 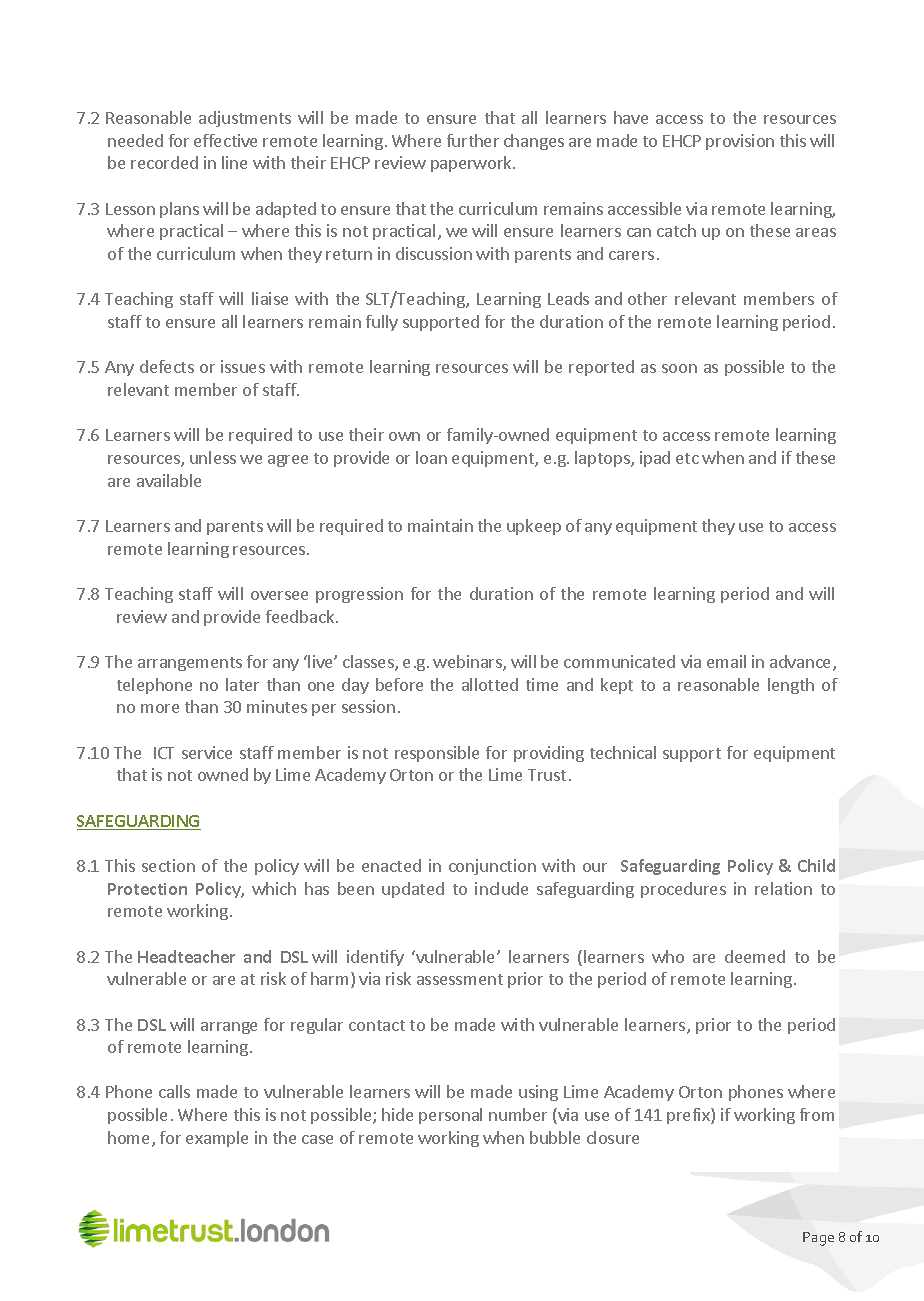 What do you see at coordinates (450, 1116) in the image?
I see `personal` at bounding box center [450, 1116].
